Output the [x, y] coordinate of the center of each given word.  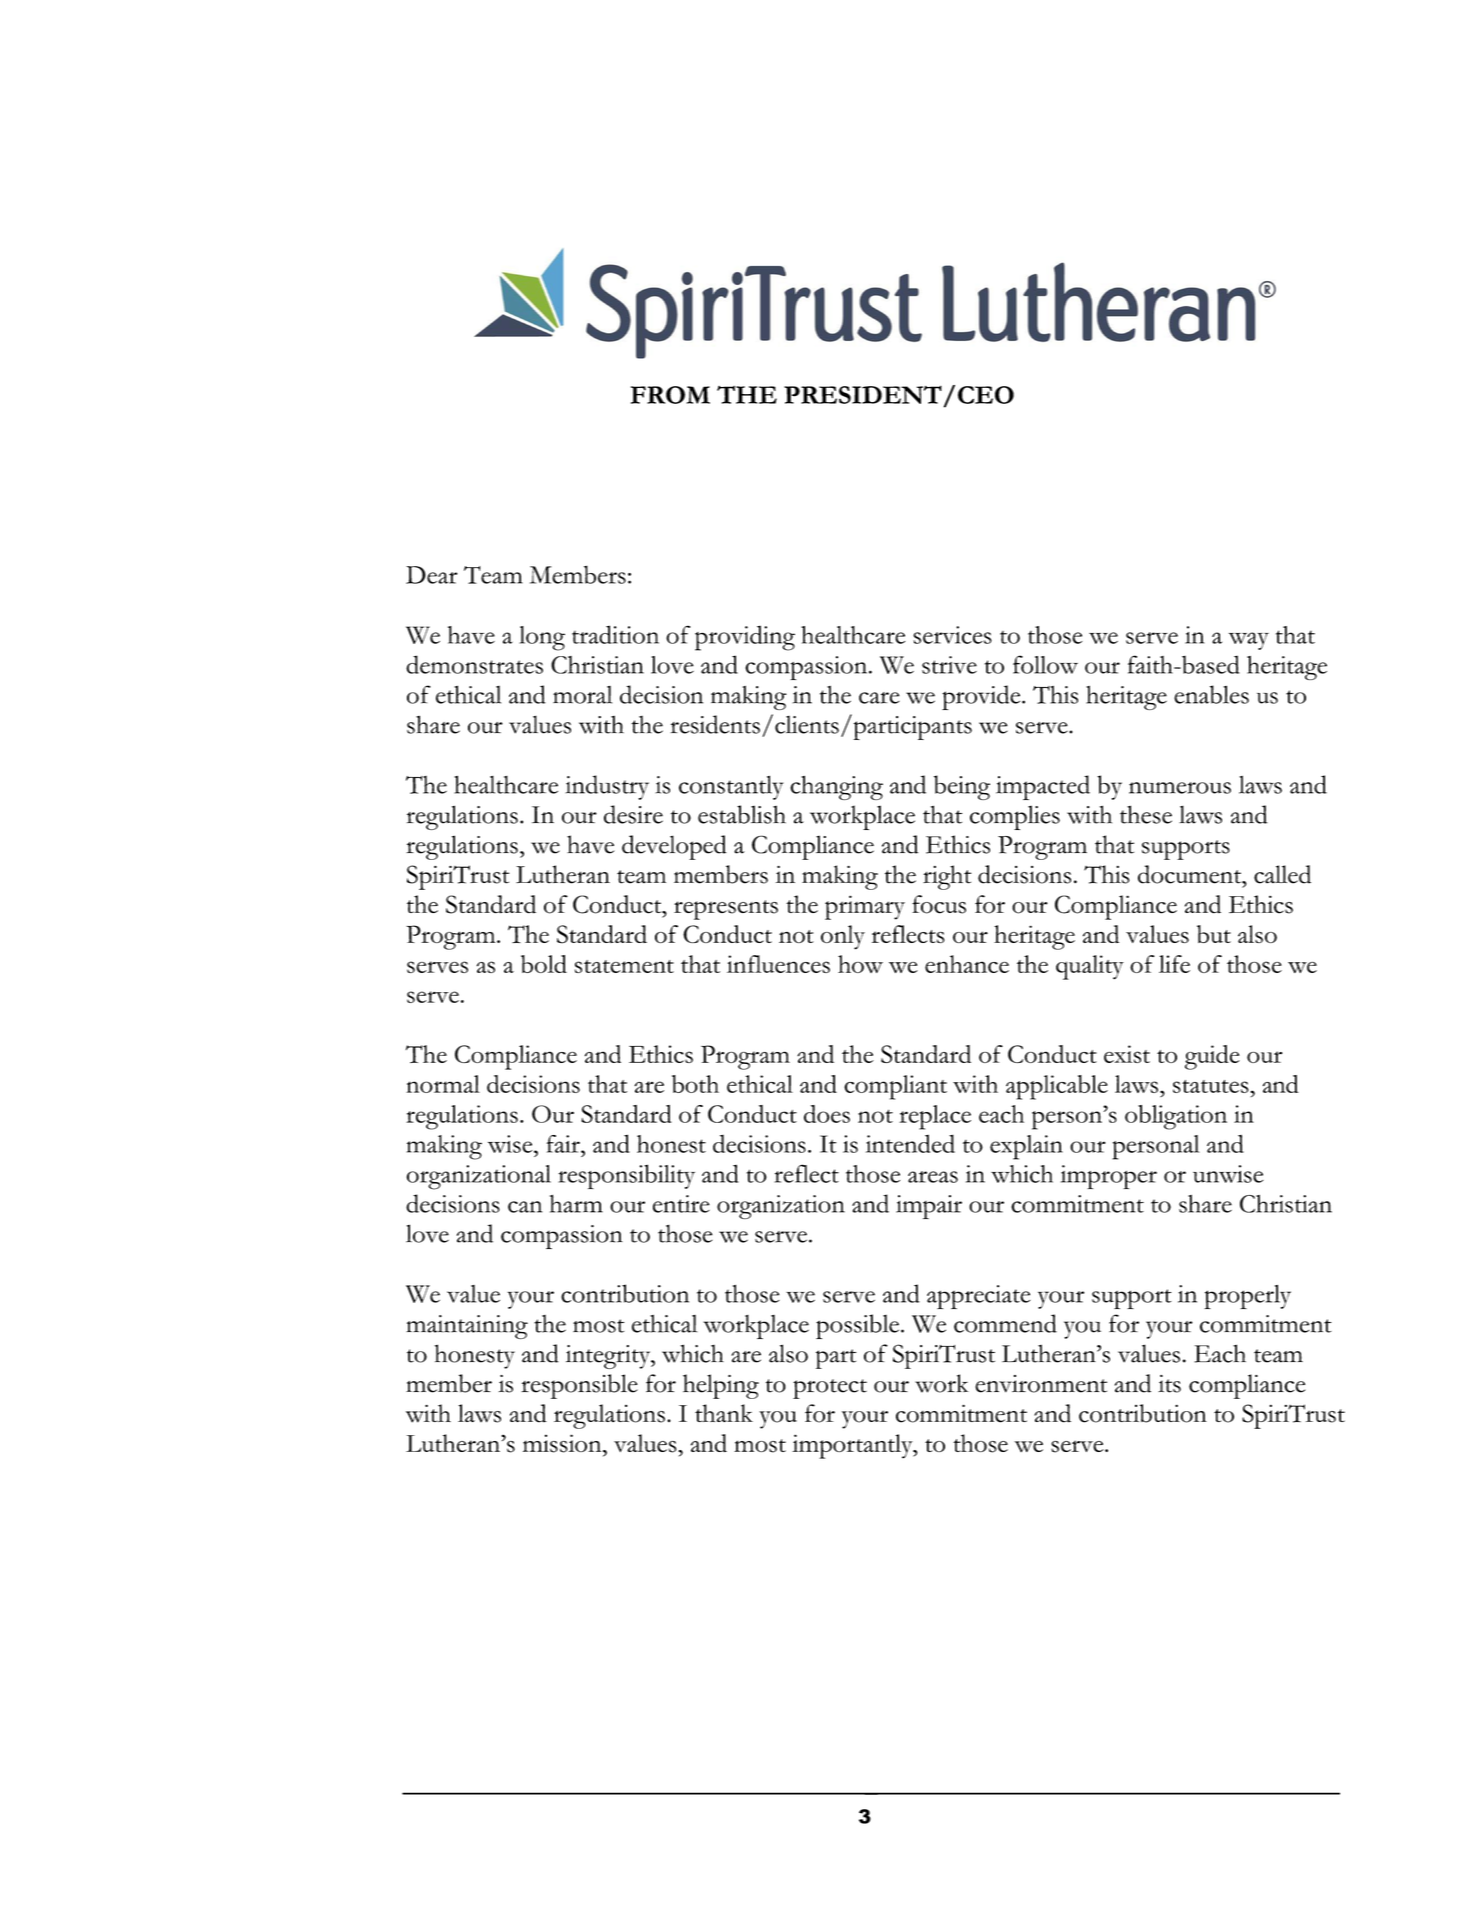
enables [1211, 694]
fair [564, 1144]
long [542, 638]
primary [865, 907]
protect [830, 1389]
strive [949, 665]
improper [1109, 1177]
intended [910, 1143]
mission [563, 1443]
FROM [670, 395]
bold [544, 964]
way [1249, 641]
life [1174, 964]
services [952, 635]
